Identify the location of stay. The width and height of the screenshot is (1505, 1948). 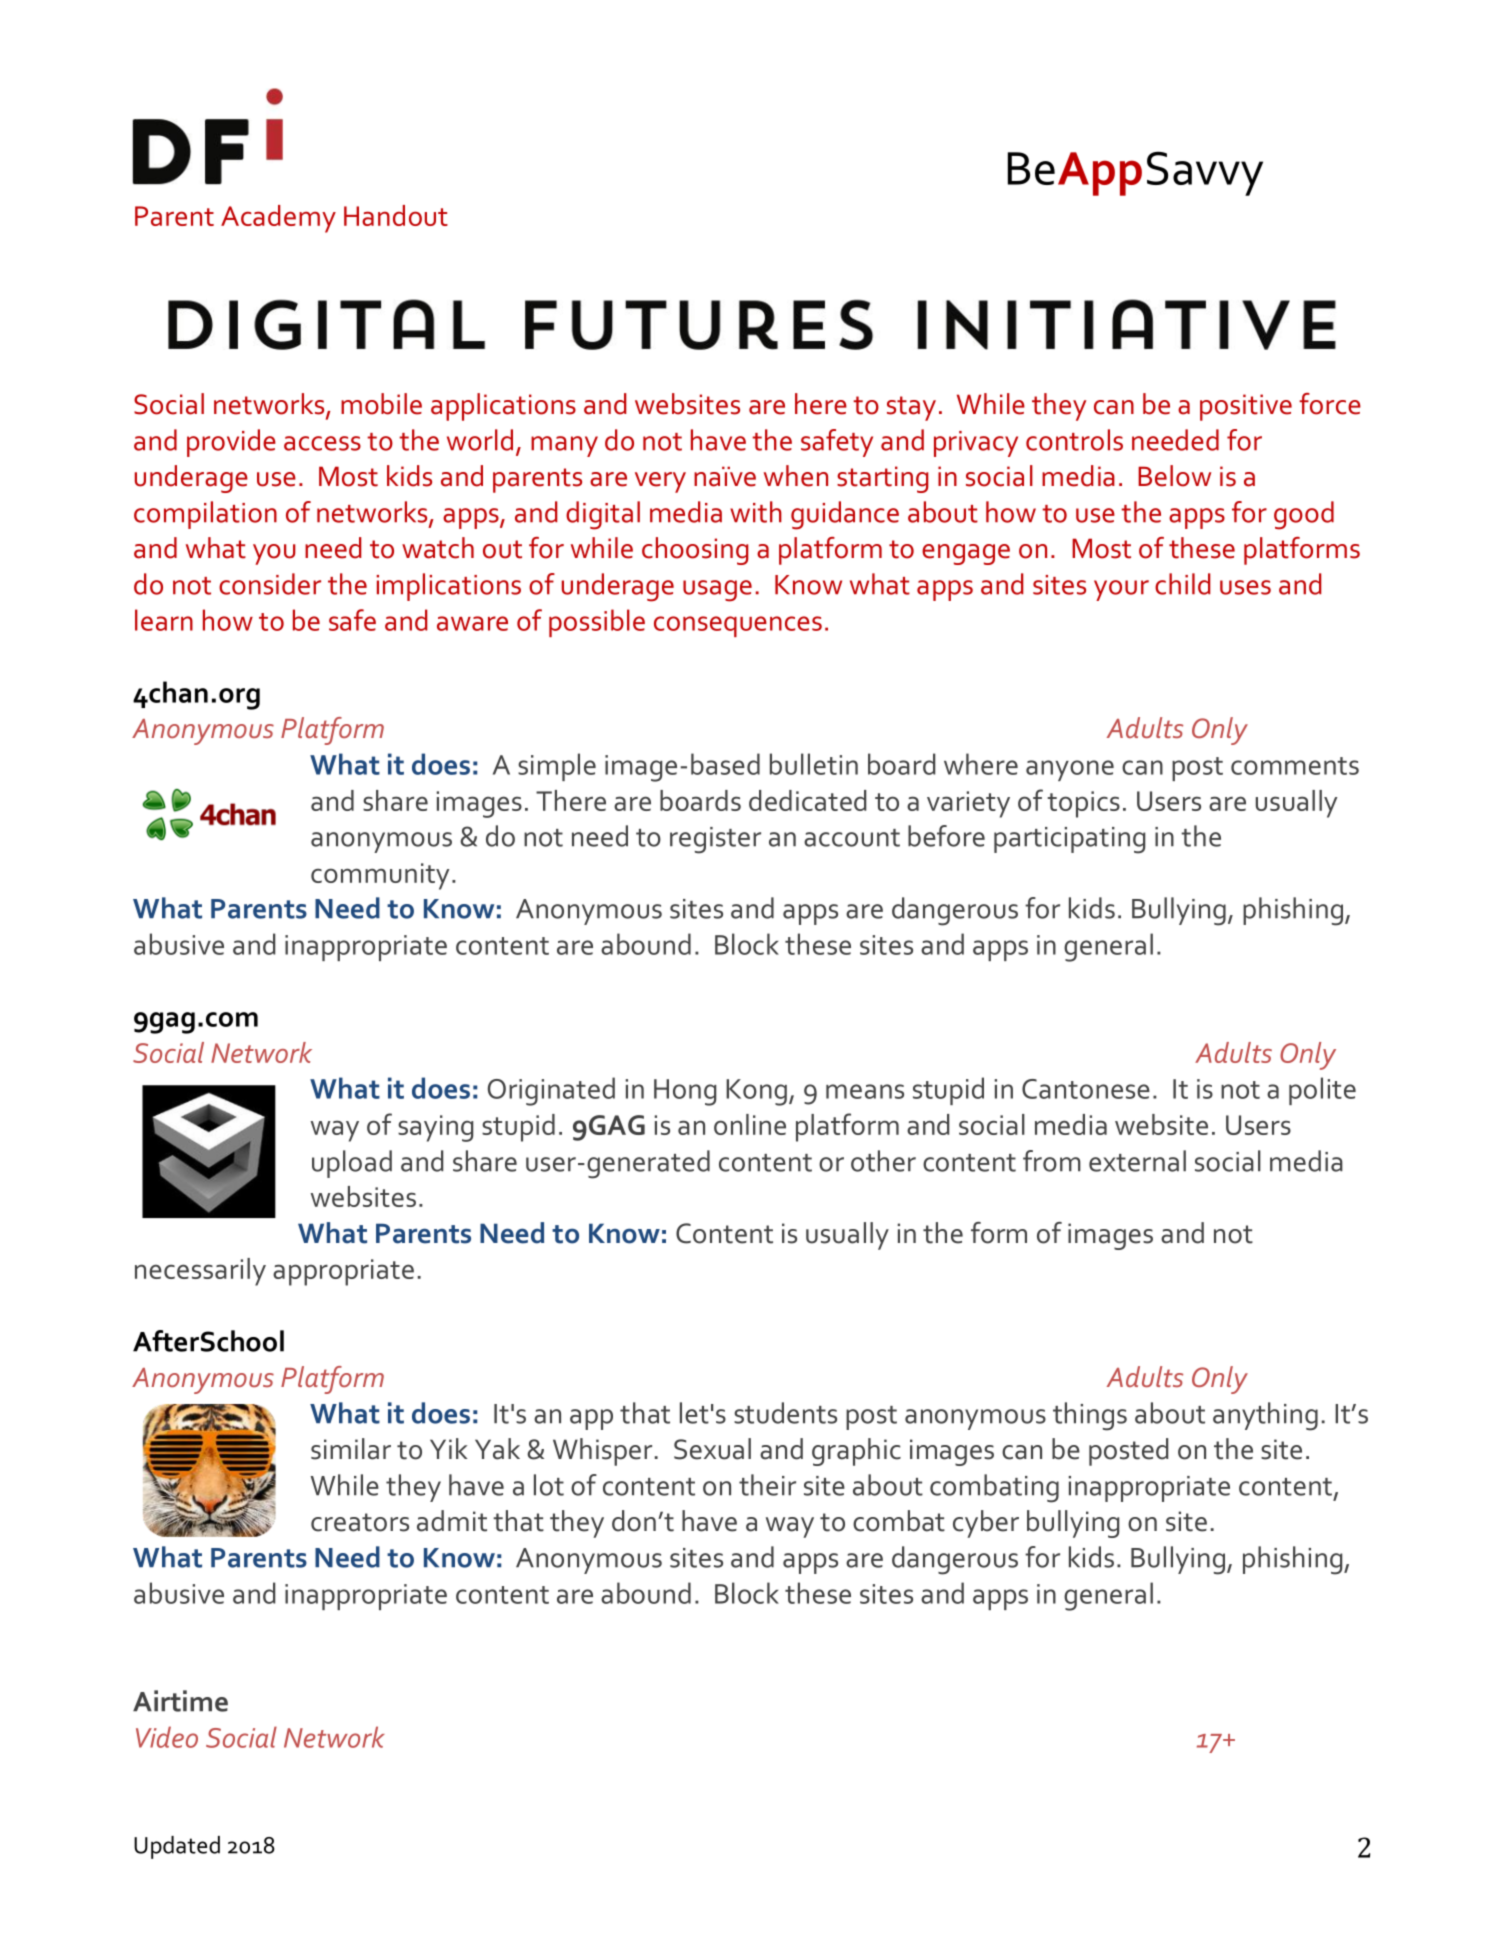
(911, 408).
